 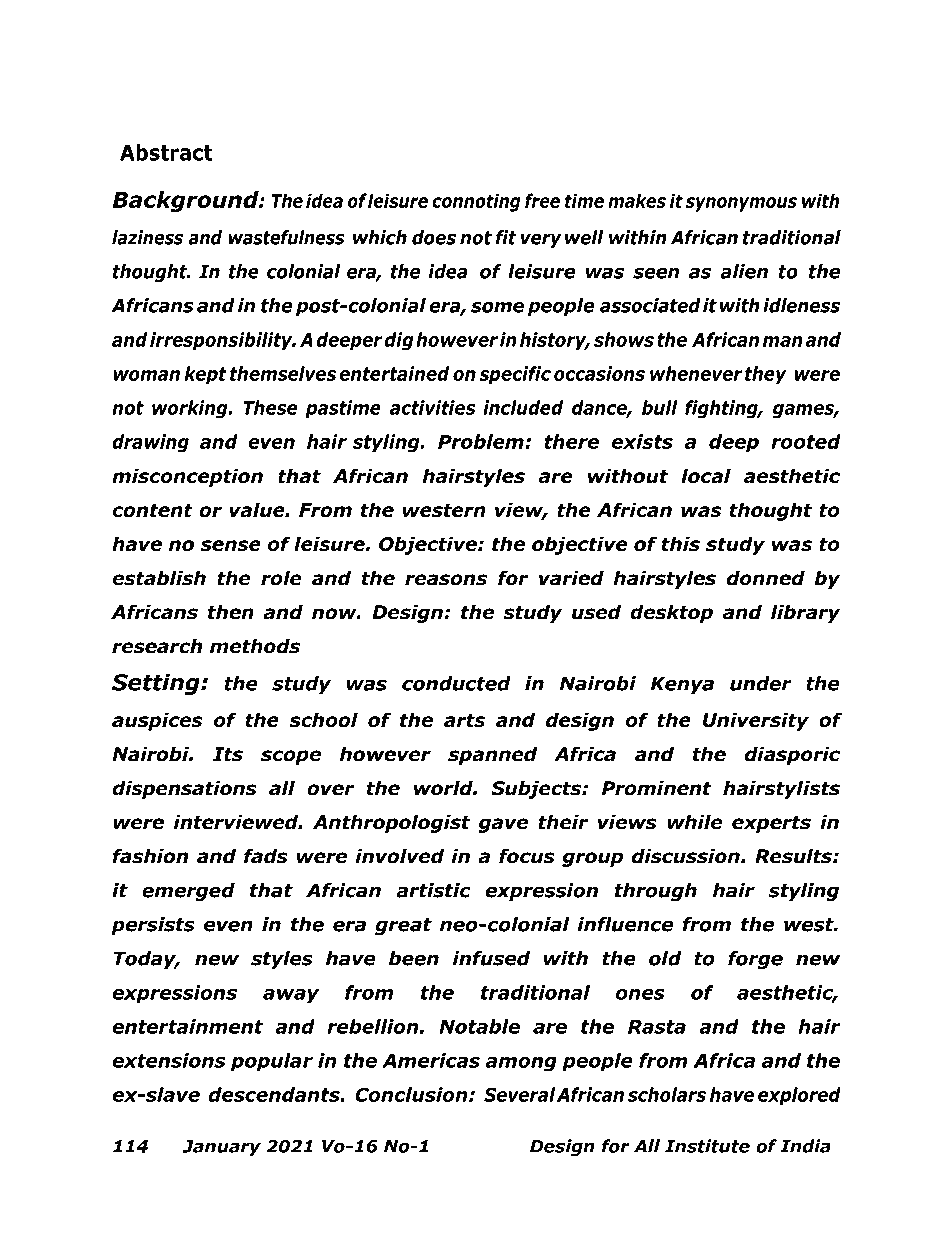 I want to click on gave, so click(x=503, y=825).
